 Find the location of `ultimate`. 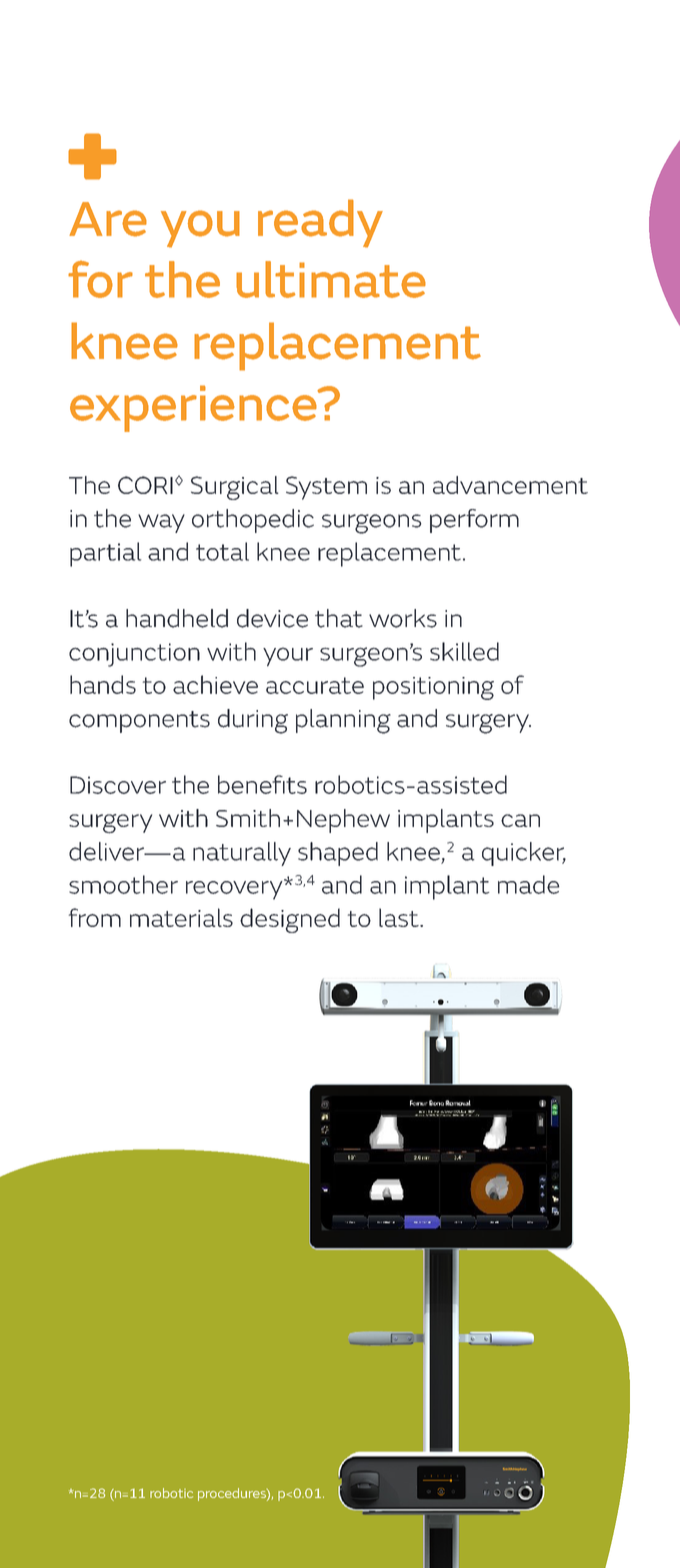

ultimate is located at coordinates (331, 279).
